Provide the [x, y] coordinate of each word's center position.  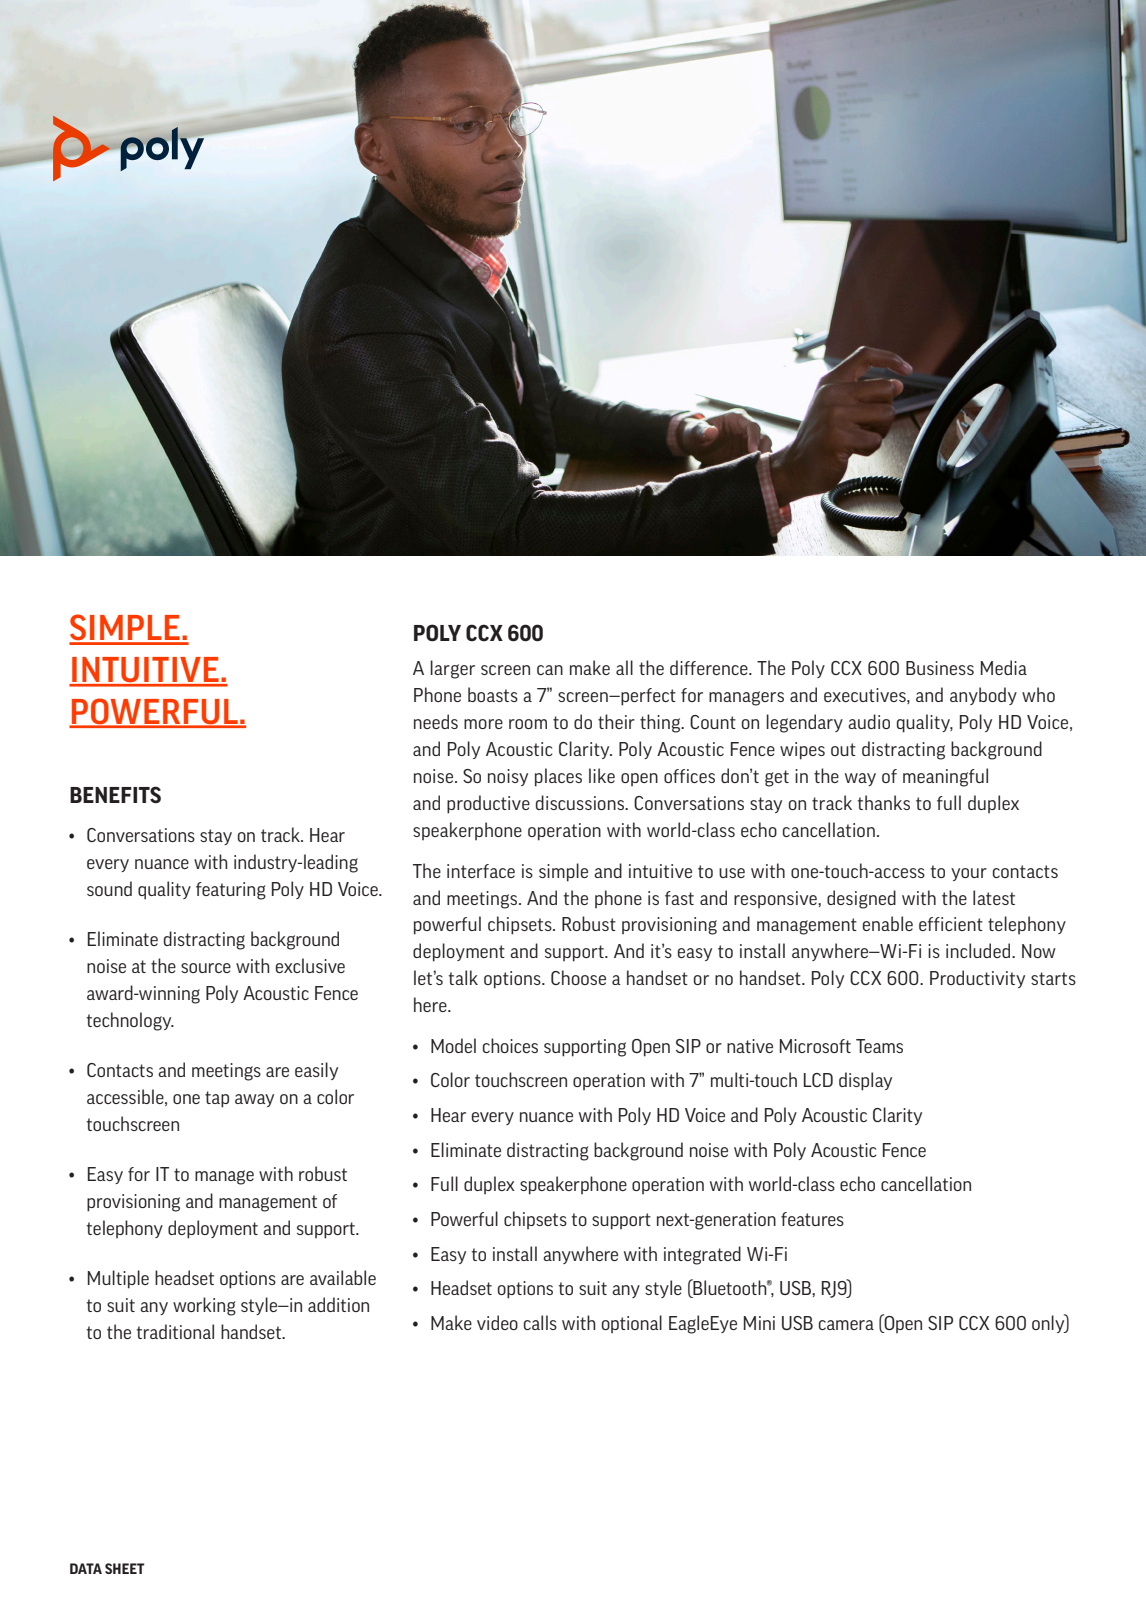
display [865, 1081]
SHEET [124, 1568]
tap [217, 1099]
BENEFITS [115, 794]
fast [679, 898]
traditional [175, 1331]
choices [510, 1045]
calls [540, 1322]
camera [846, 1325]
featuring [231, 891]
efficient [951, 924]
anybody [983, 696]
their [616, 721]
